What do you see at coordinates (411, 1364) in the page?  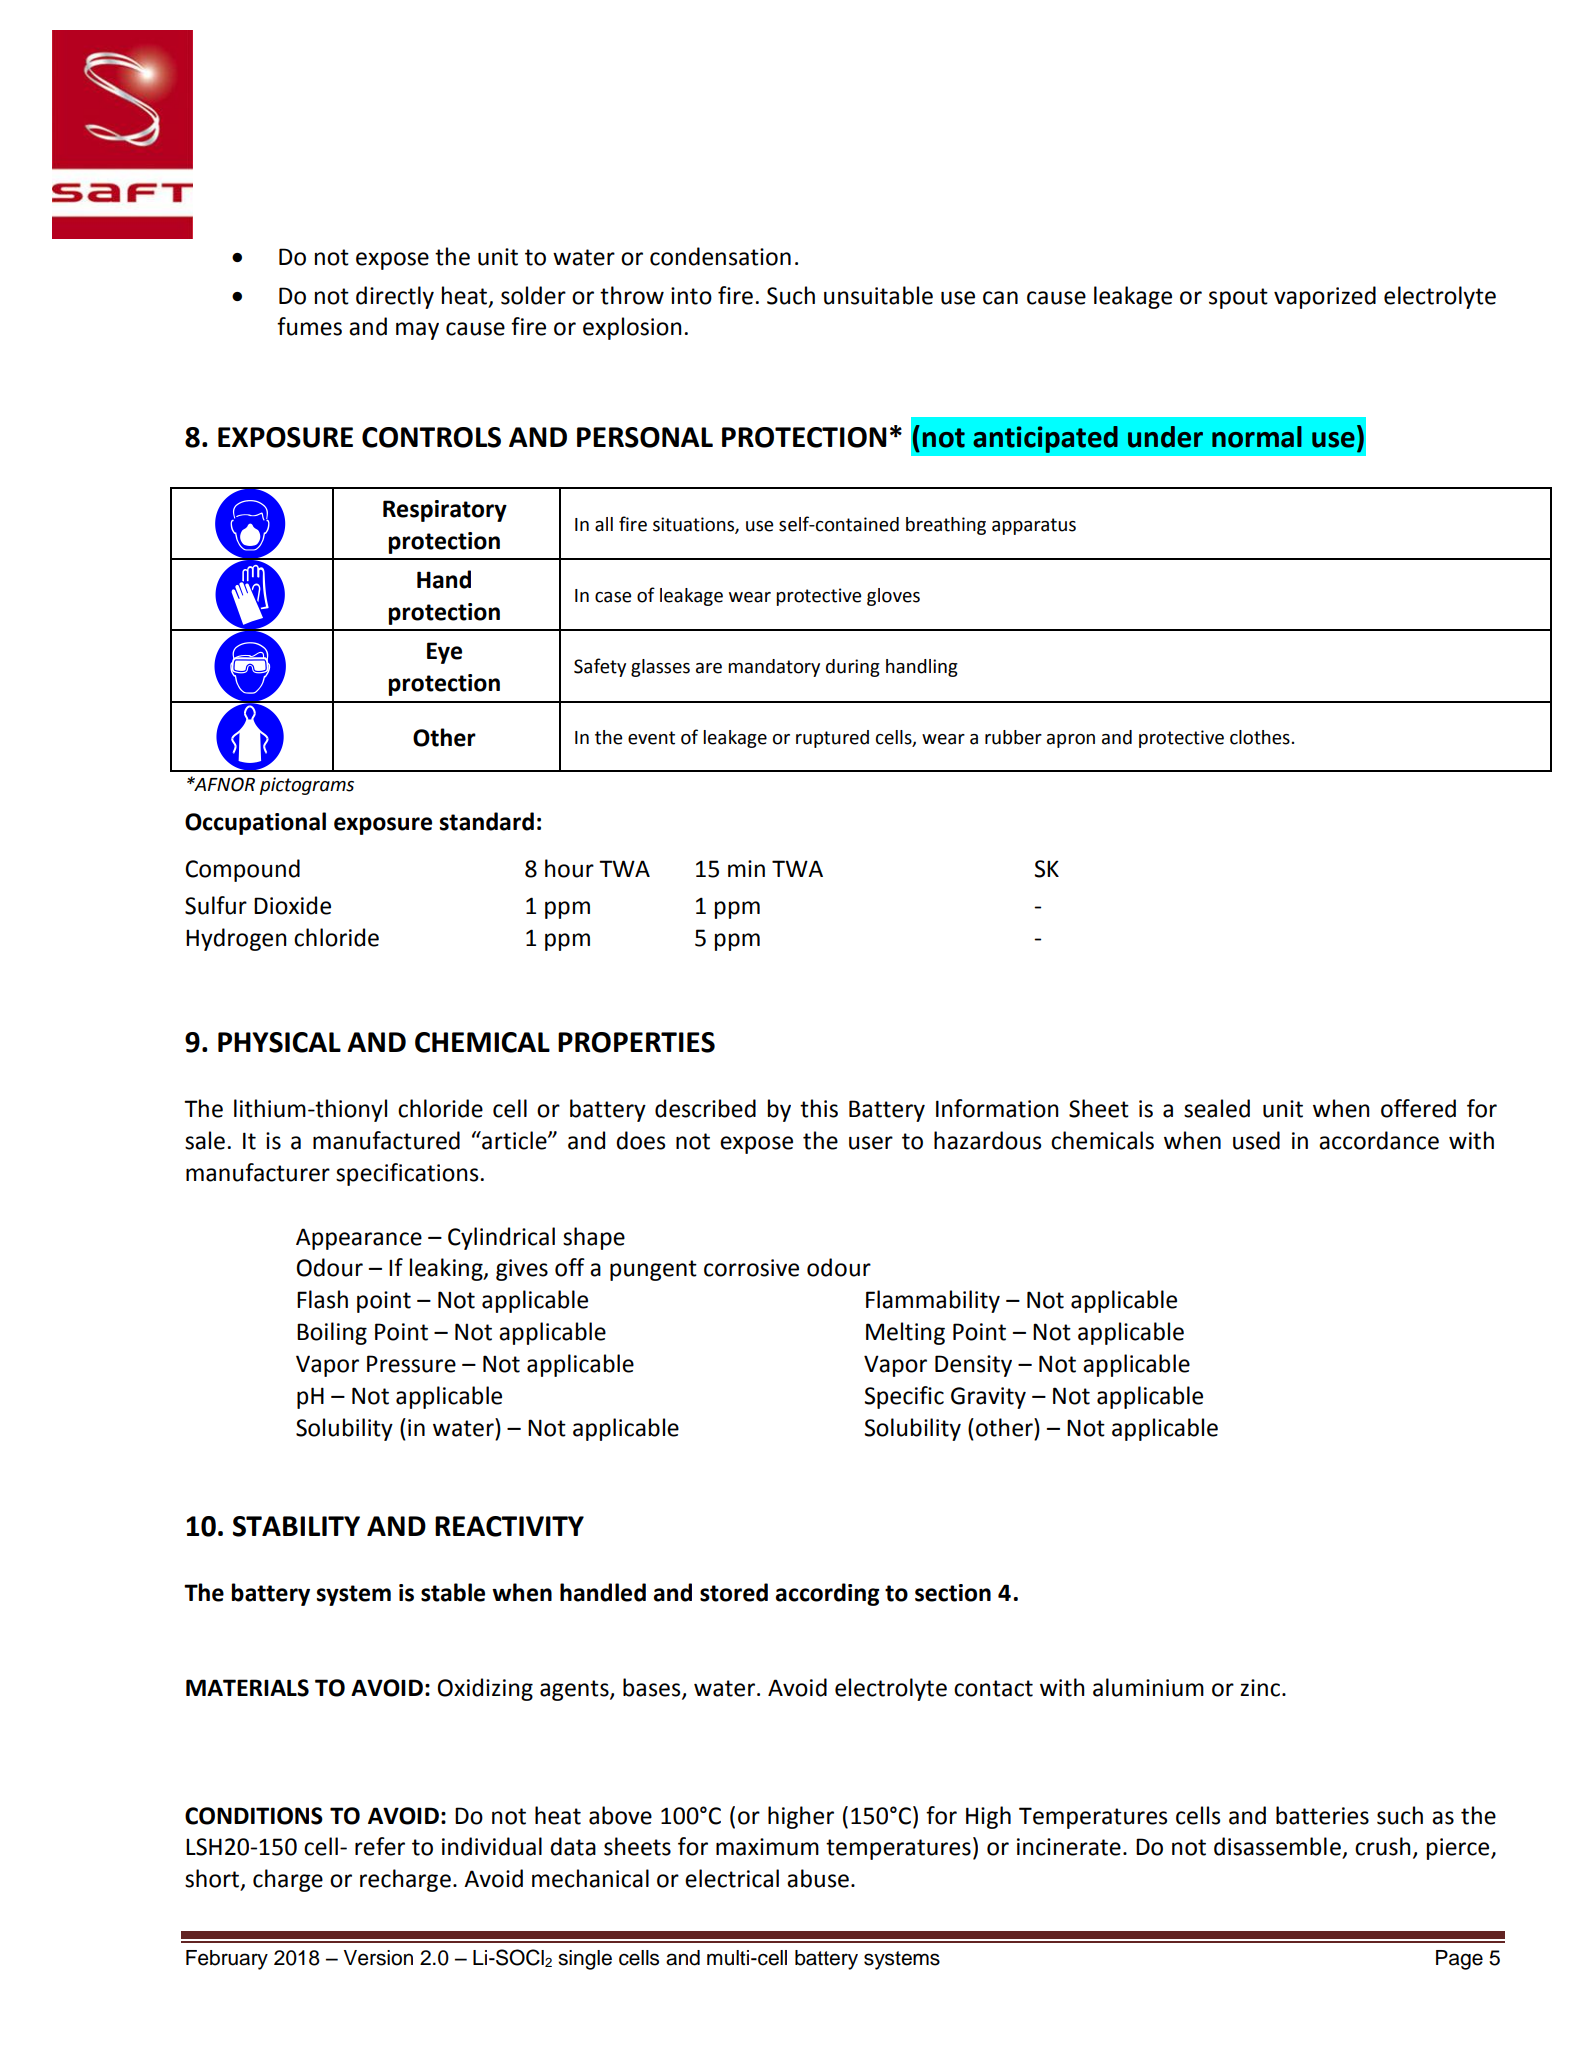 I see `Pressure` at bounding box center [411, 1364].
